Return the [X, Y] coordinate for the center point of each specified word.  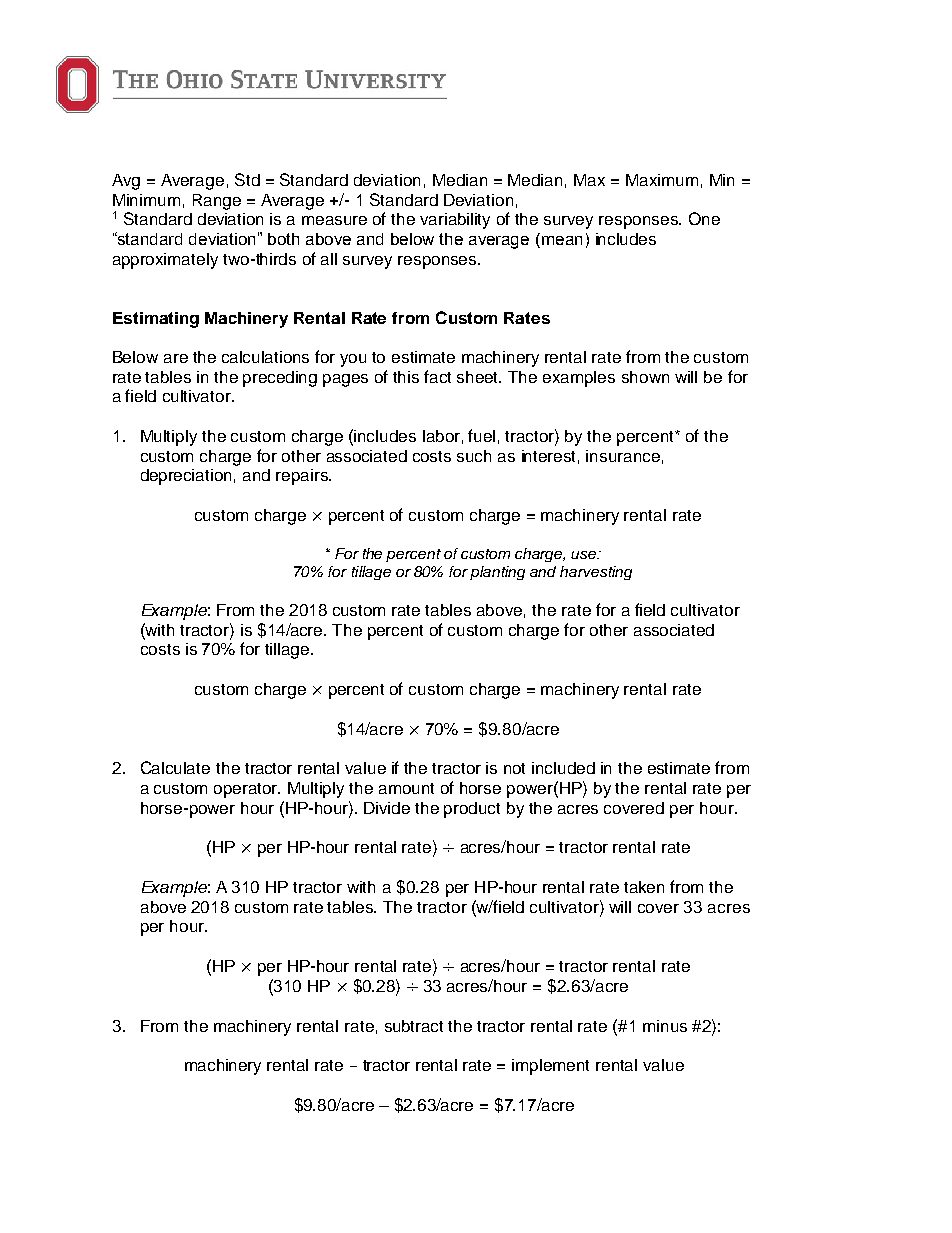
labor [441, 436]
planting [497, 573]
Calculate [175, 767]
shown [645, 377]
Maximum [662, 180]
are [176, 358]
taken [644, 887]
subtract [414, 1026]
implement [550, 1067]
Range [217, 202]
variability [455, 221]
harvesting [596, 573]
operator [247, 790]
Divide [387, 808]
